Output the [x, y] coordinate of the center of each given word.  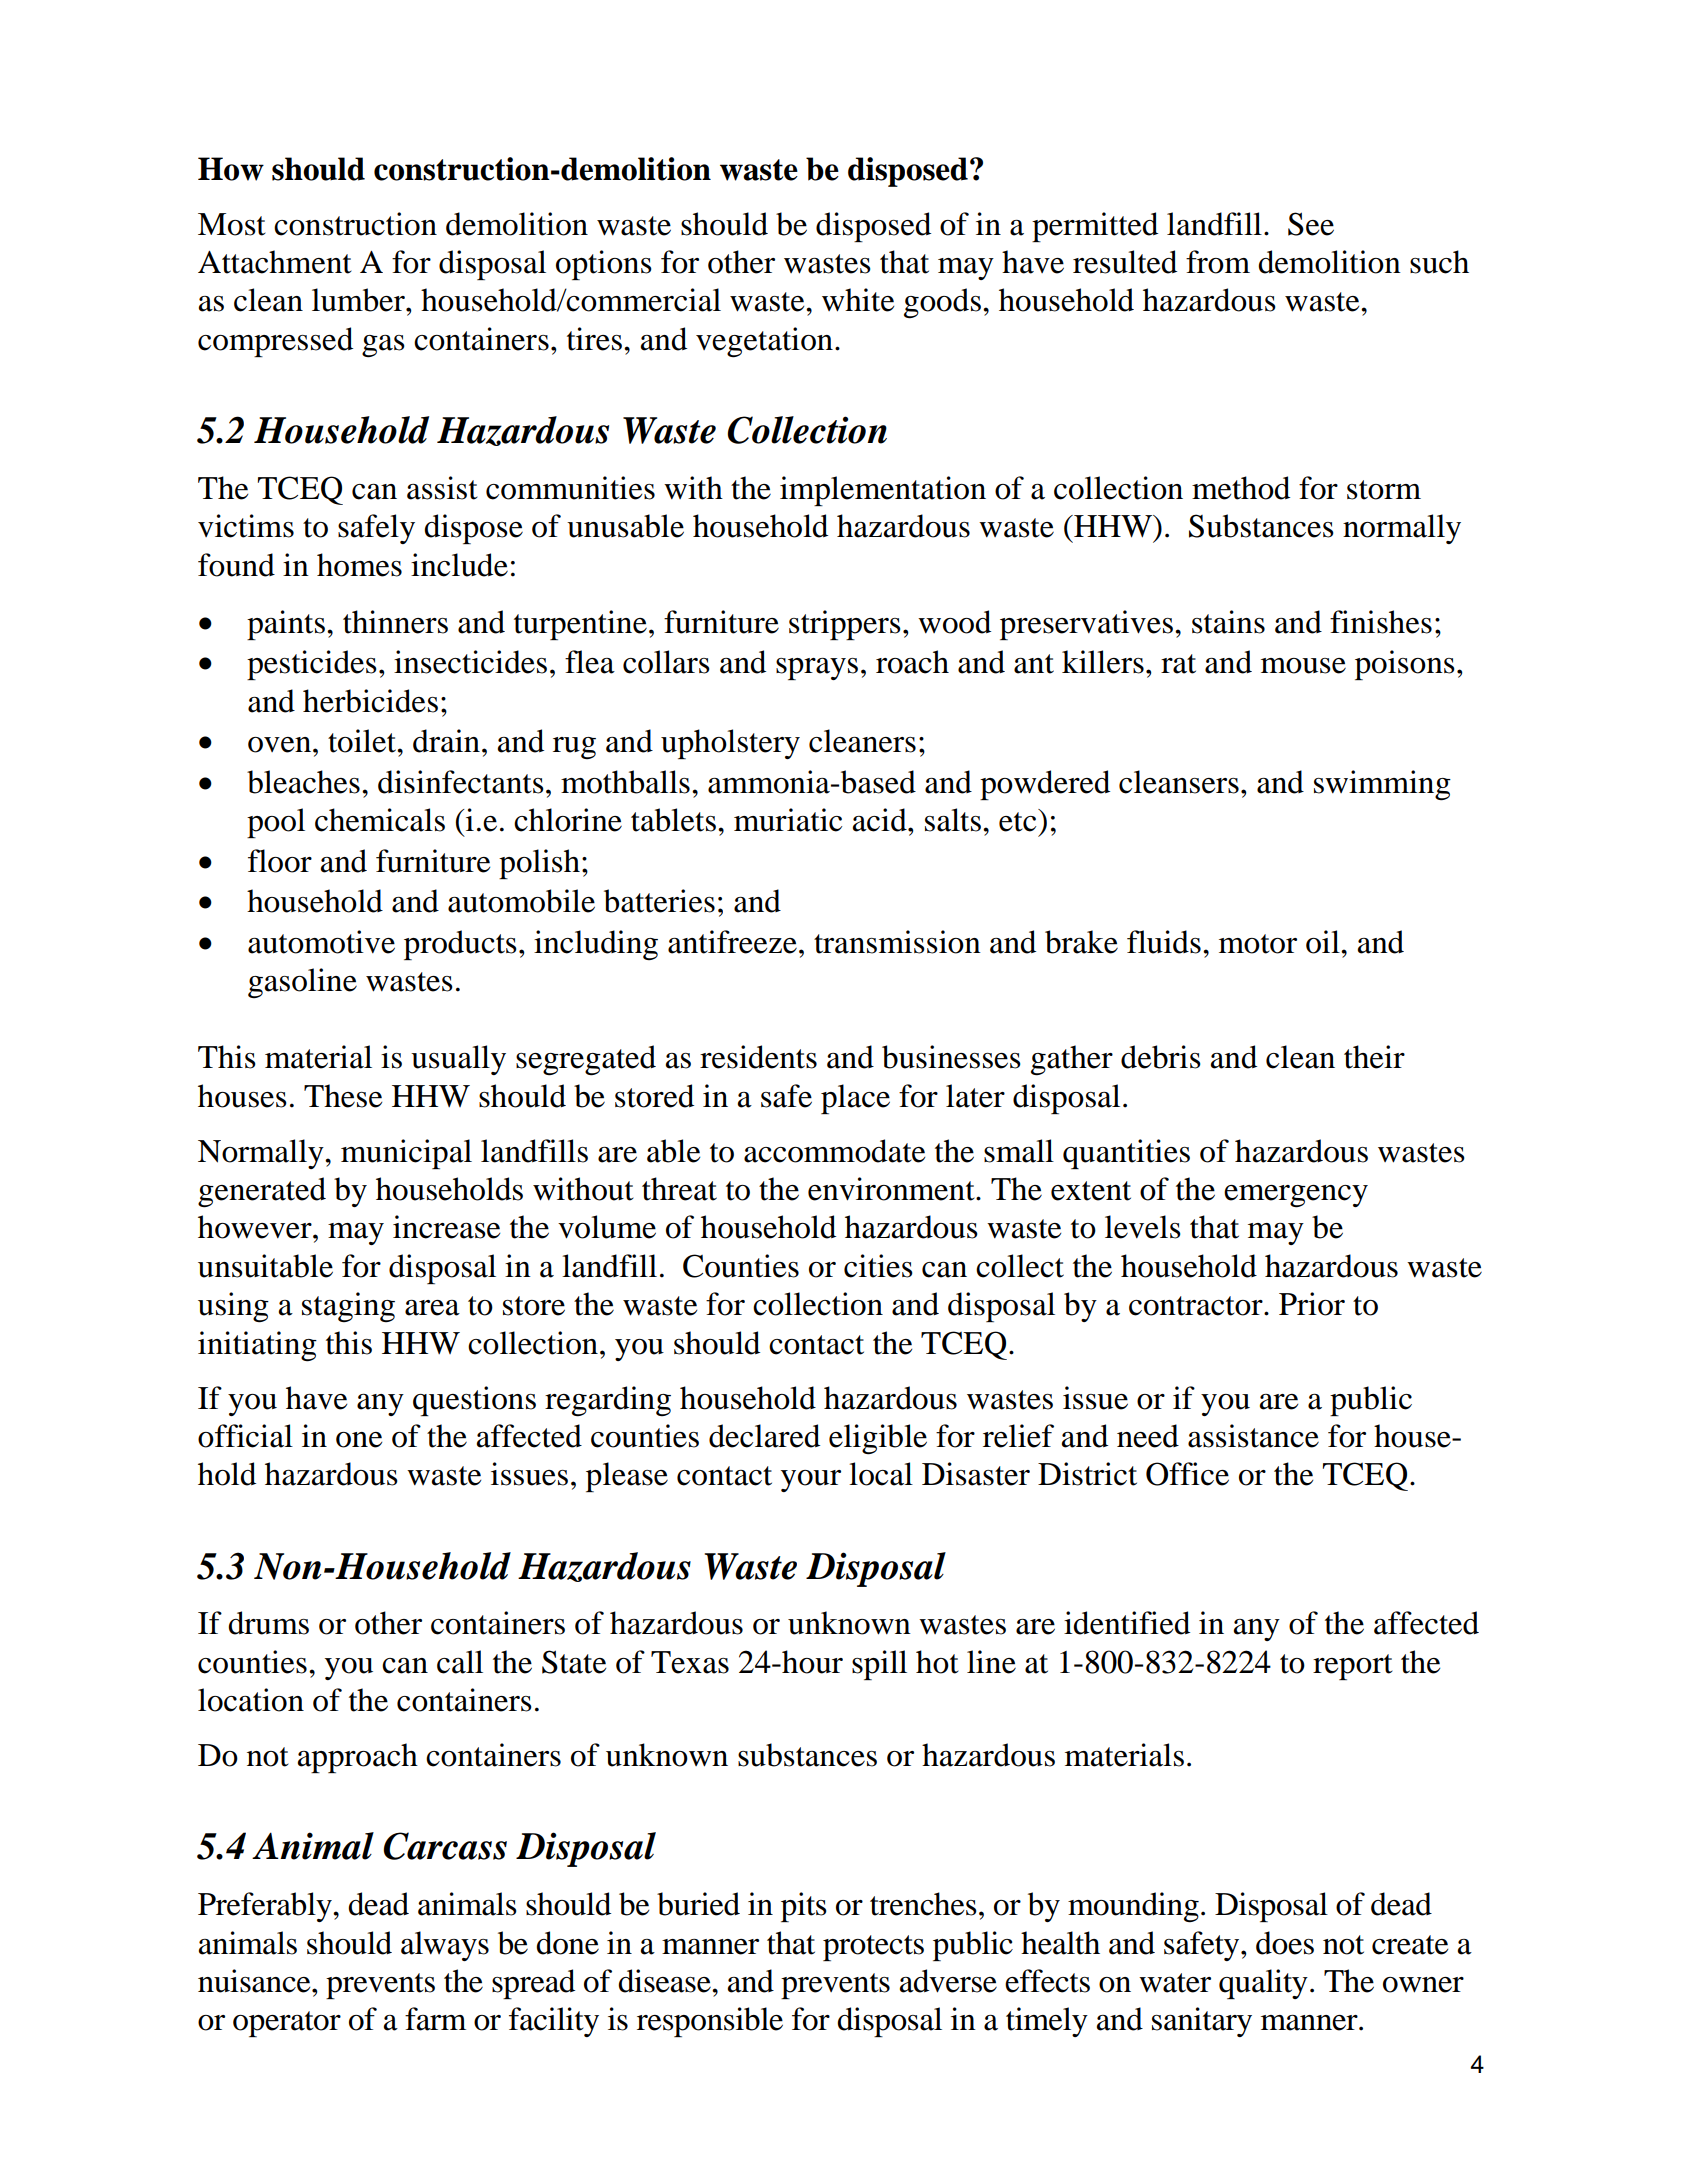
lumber [359, 300]
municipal [406, 1154]
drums [268, 1623]
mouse [1303, 666]
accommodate [834, 1151]
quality [1263, 1984]
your [811, 1481]
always [445, 1946]
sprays [817, 669]
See [1311, 224]
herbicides [370, 701]
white [858, 300]
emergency [1296, 1196]
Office [1187, 1474]
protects [873, 1948]
